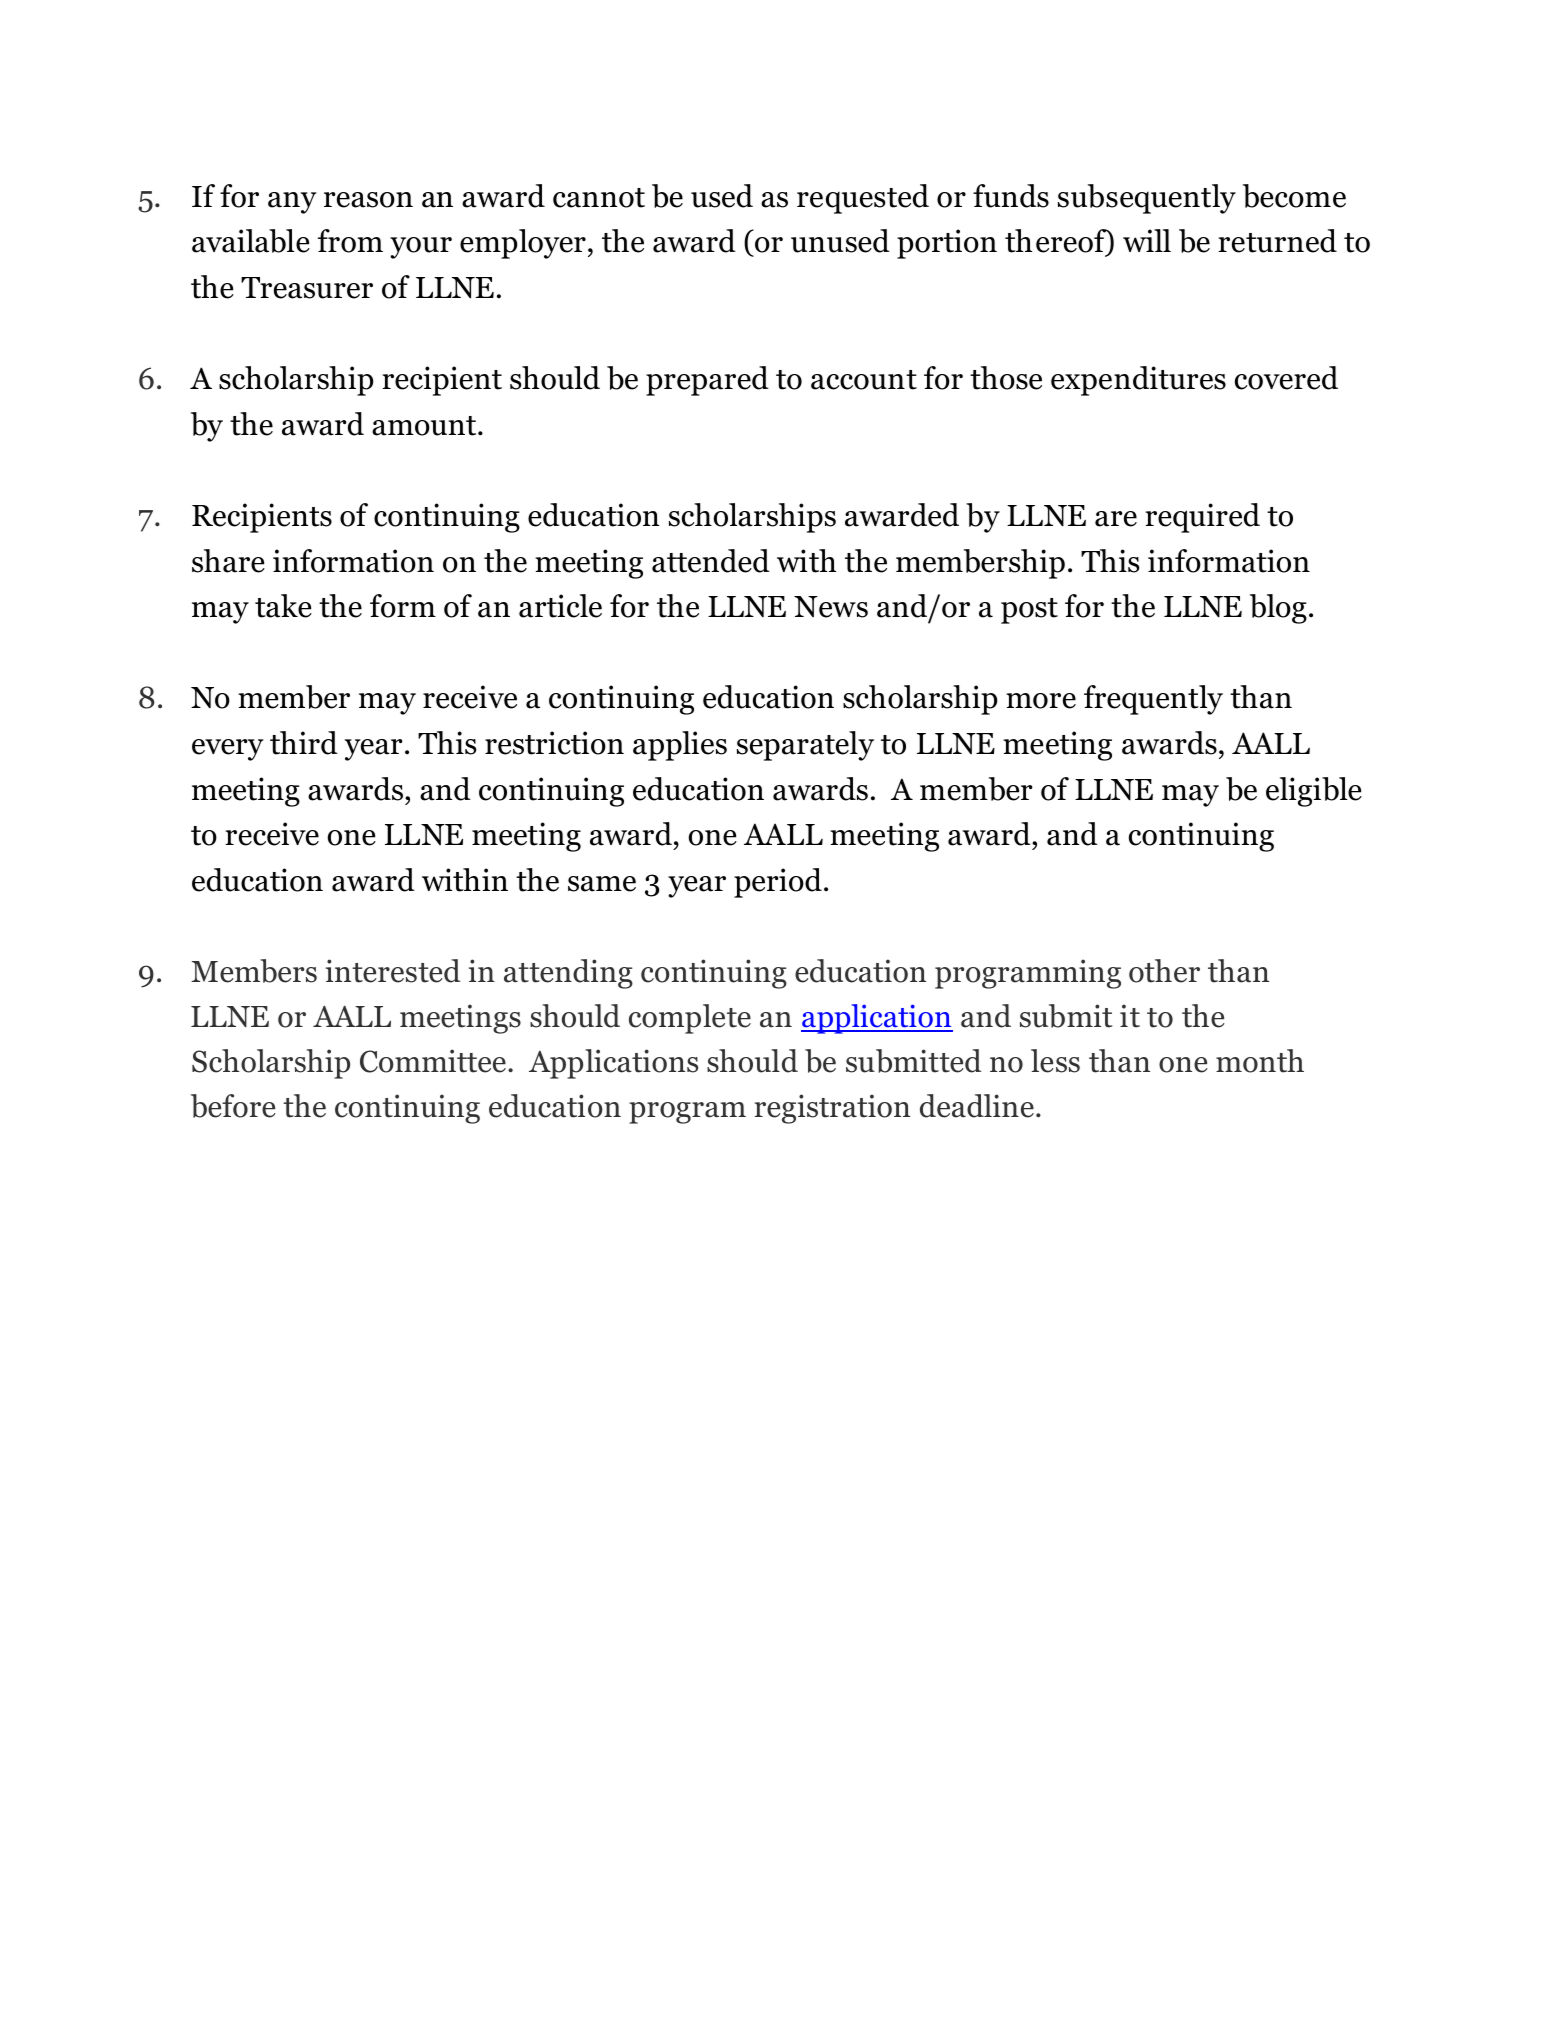 This screenshot has width=1561, height=2020. Describe the element at coordinates (805, 746) in the screenshot. I see `separately` at that location.
